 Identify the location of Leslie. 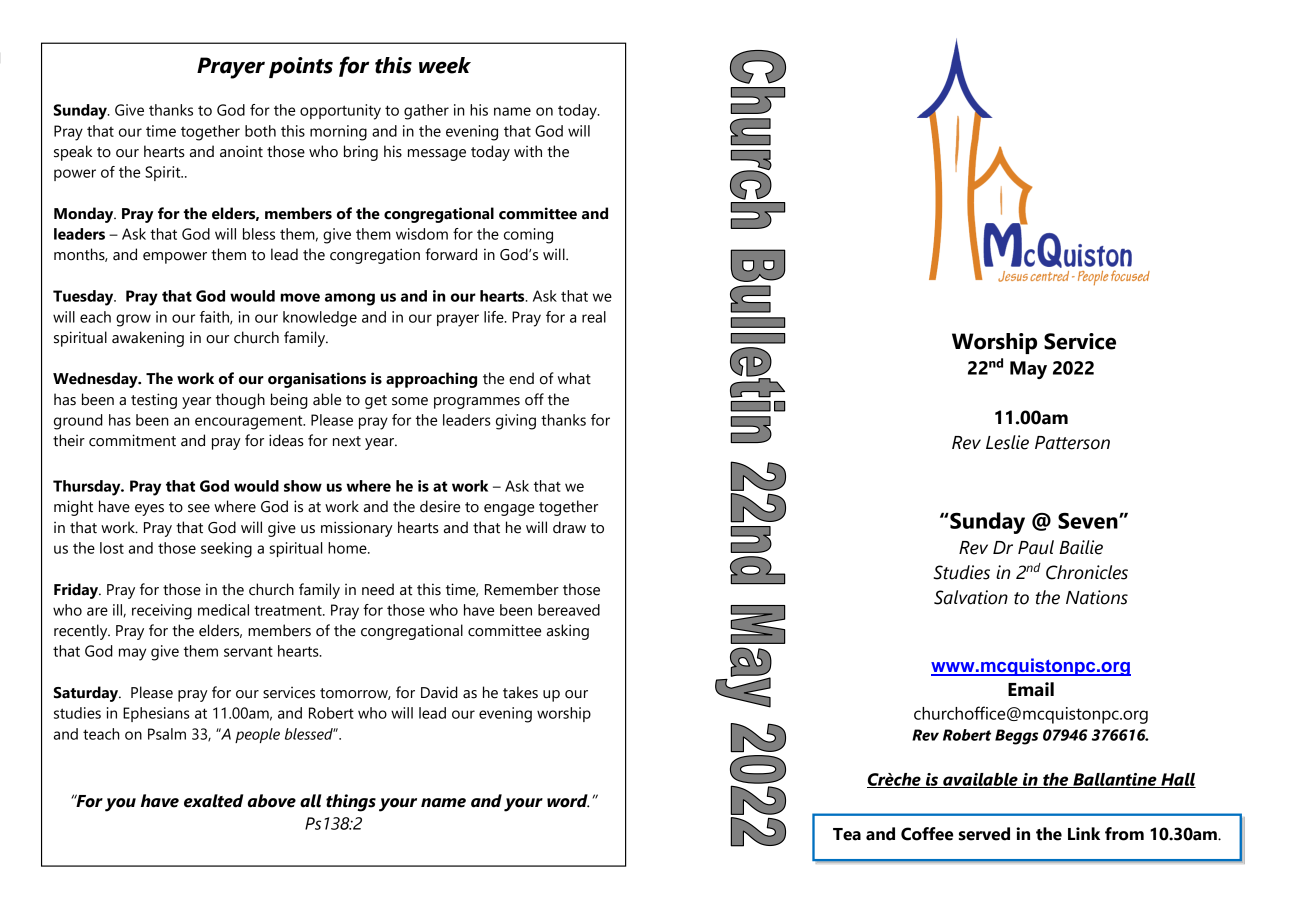
(1007, 442).
